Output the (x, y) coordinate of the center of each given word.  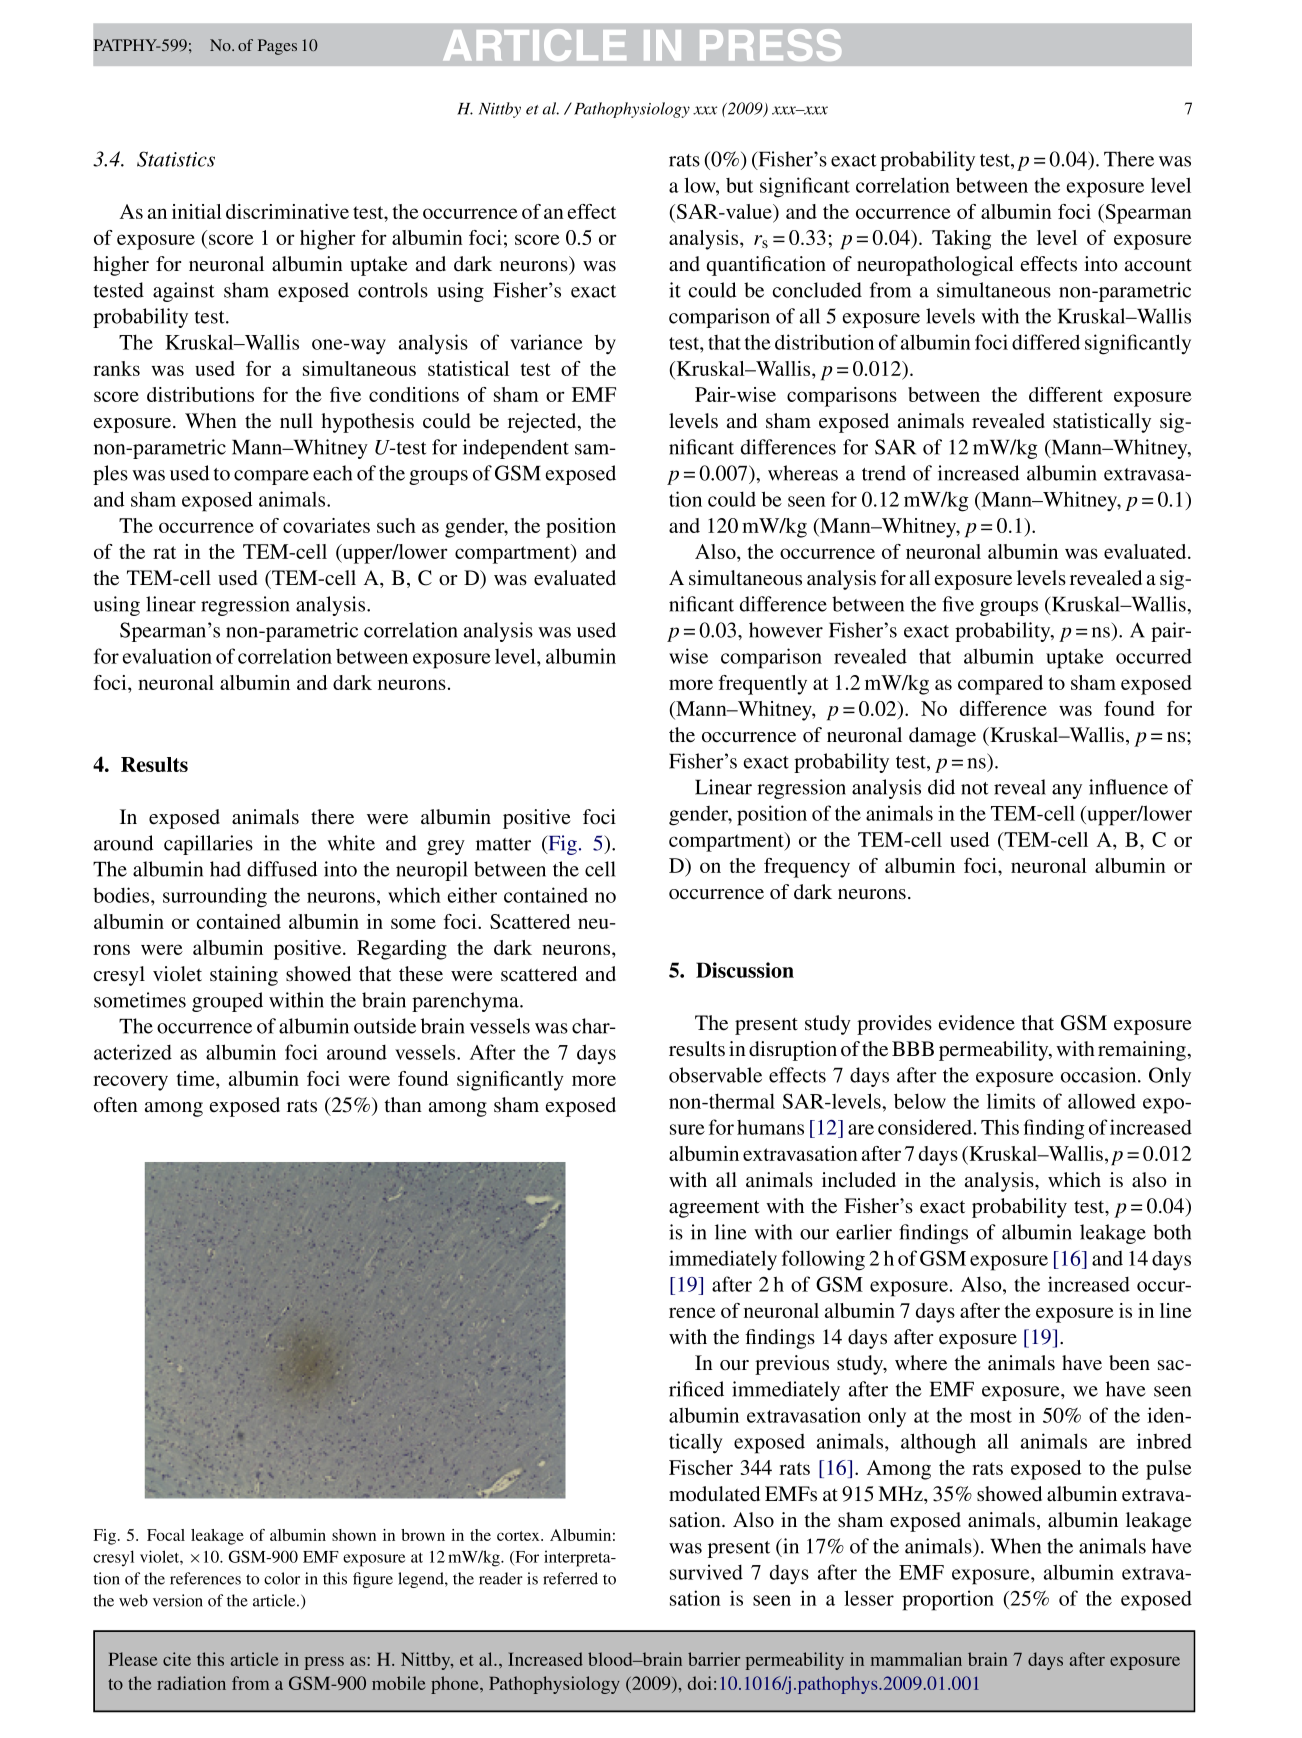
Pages (277, 47)
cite (177, 1659)
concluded (817, 290)
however (786, 630)
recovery (130, 1083)
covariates (326, 525)
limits (1011, 1101)
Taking (961, 240)
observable (715, 1075)
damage (942, 737)
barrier (714, 1659)
